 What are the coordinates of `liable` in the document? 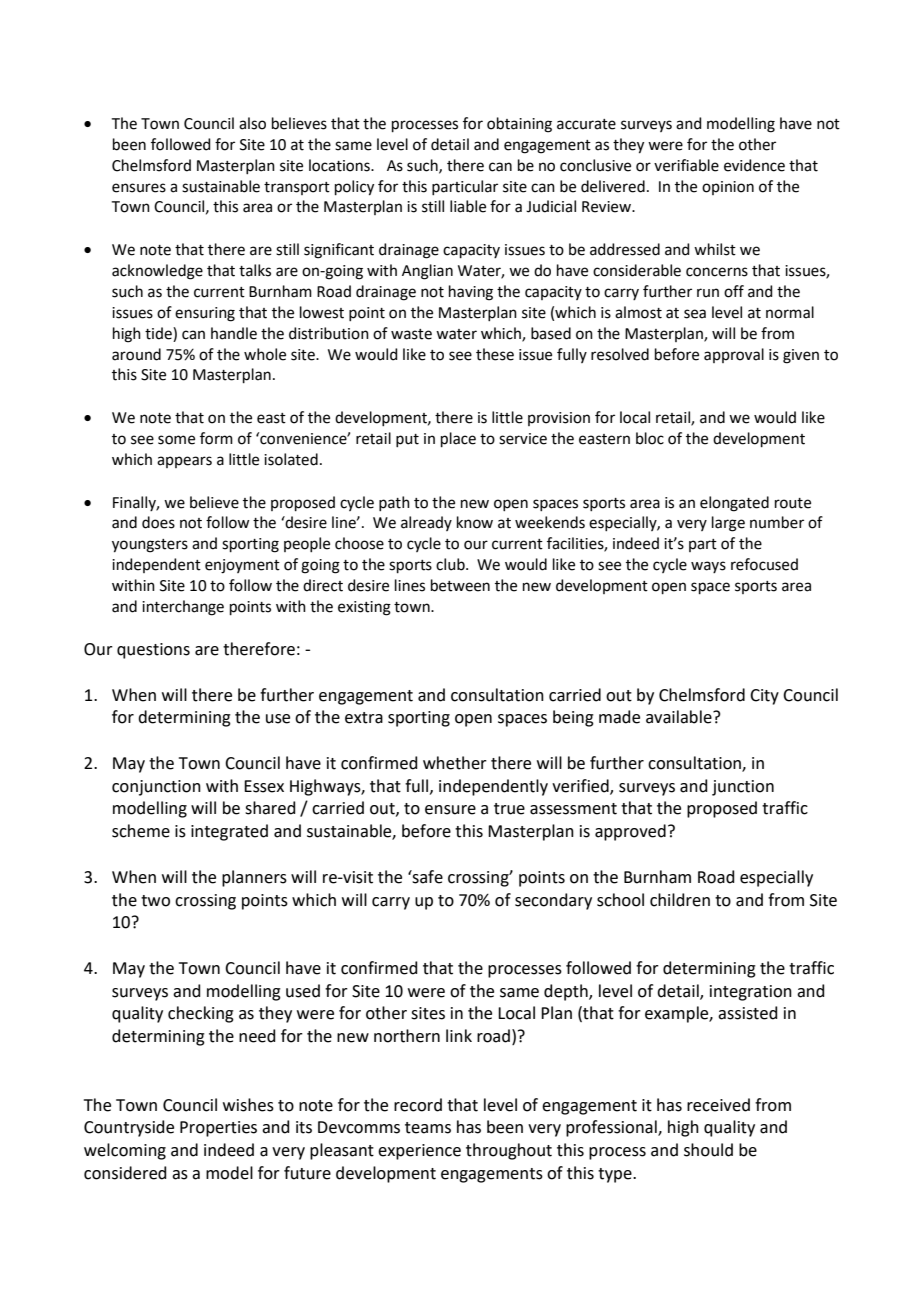 It's located at (468, 206).
